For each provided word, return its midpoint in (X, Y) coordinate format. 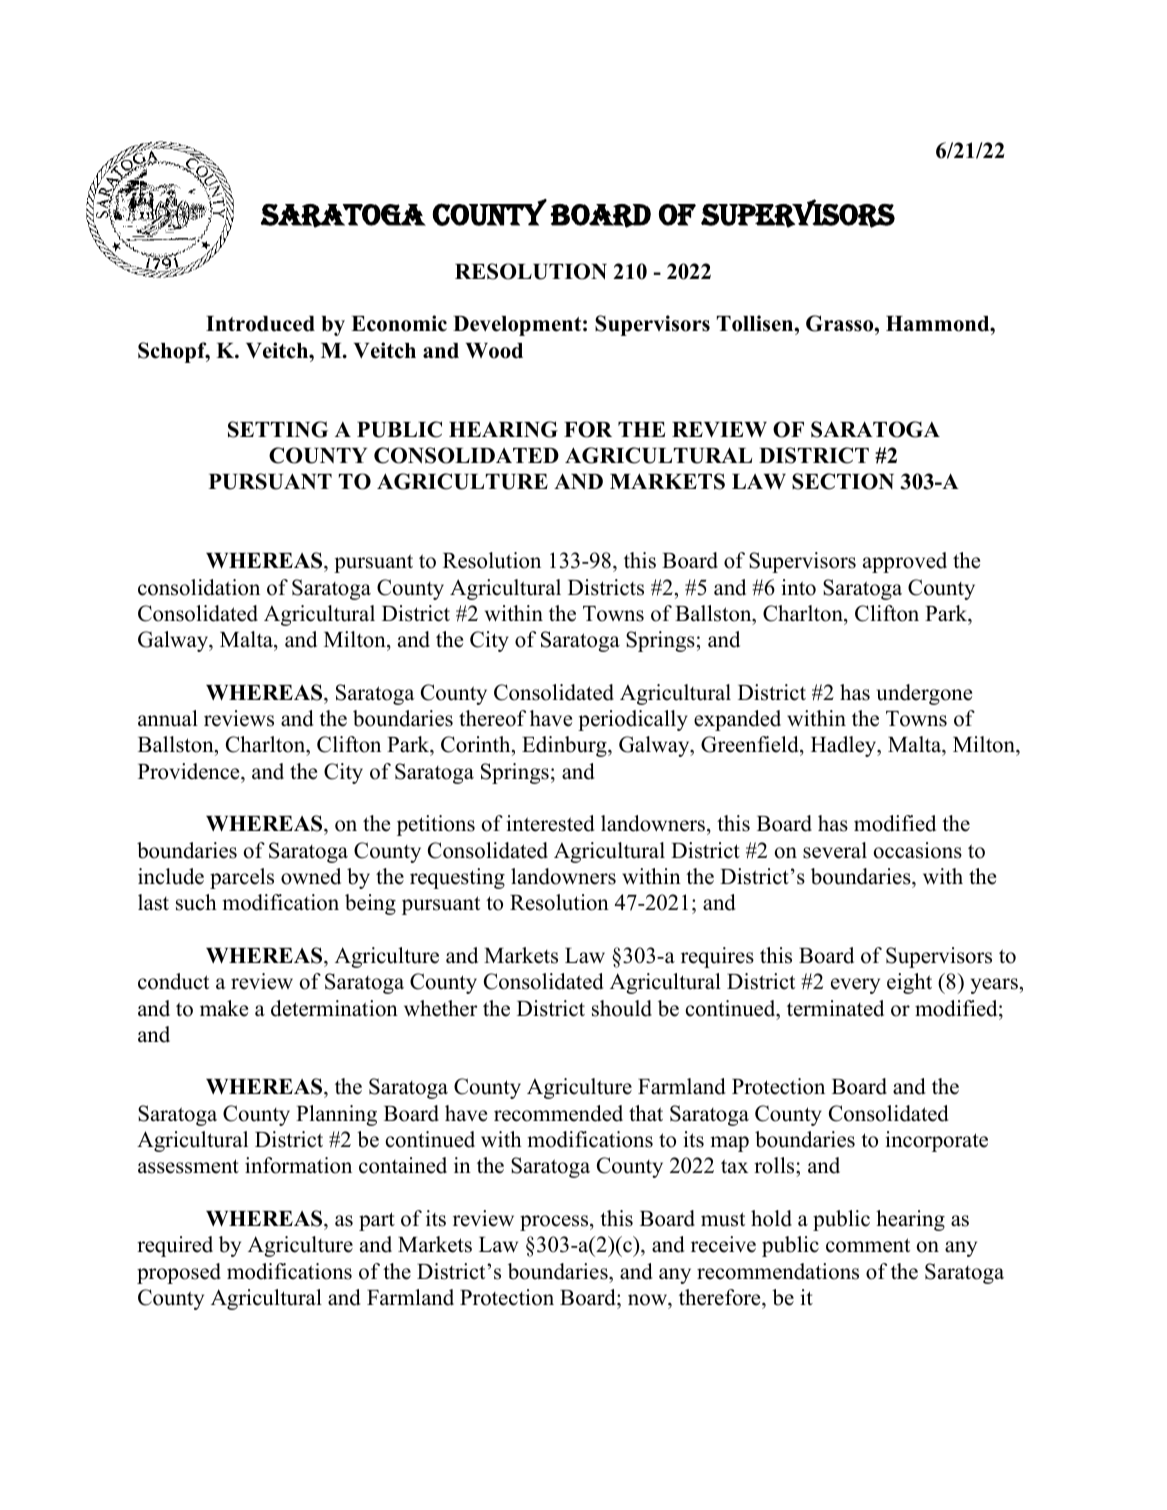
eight (909, 983)
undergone (924, 694)
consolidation (199, 587)
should (622, 1008)
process (555, 1223)
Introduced (260, 324)
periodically (633, 720)
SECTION (843, 481)
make (224, 1008)
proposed (179, 1273)
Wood (494, 351)
